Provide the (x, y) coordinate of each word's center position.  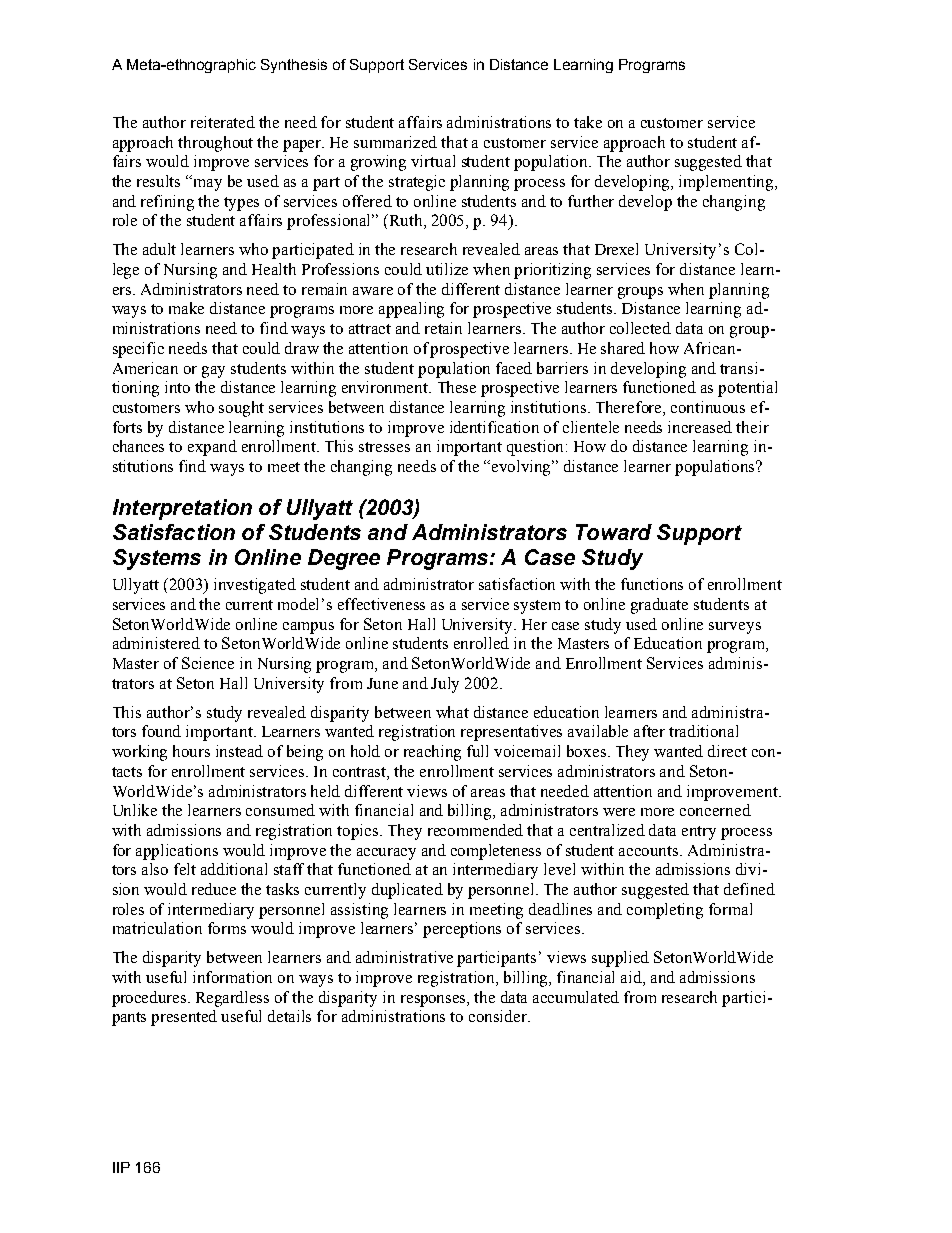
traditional (703, 731)
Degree (344, 559)
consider (499, 1016)
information (232, 977)
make (186, 308)
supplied (620, 959)
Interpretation (182, 509)
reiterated (223, 122)
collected (640, 328)
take (588, 122)
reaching (432, 753)
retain (443, 328)
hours (191, 751)
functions (652, 584)
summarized (395, 142)
